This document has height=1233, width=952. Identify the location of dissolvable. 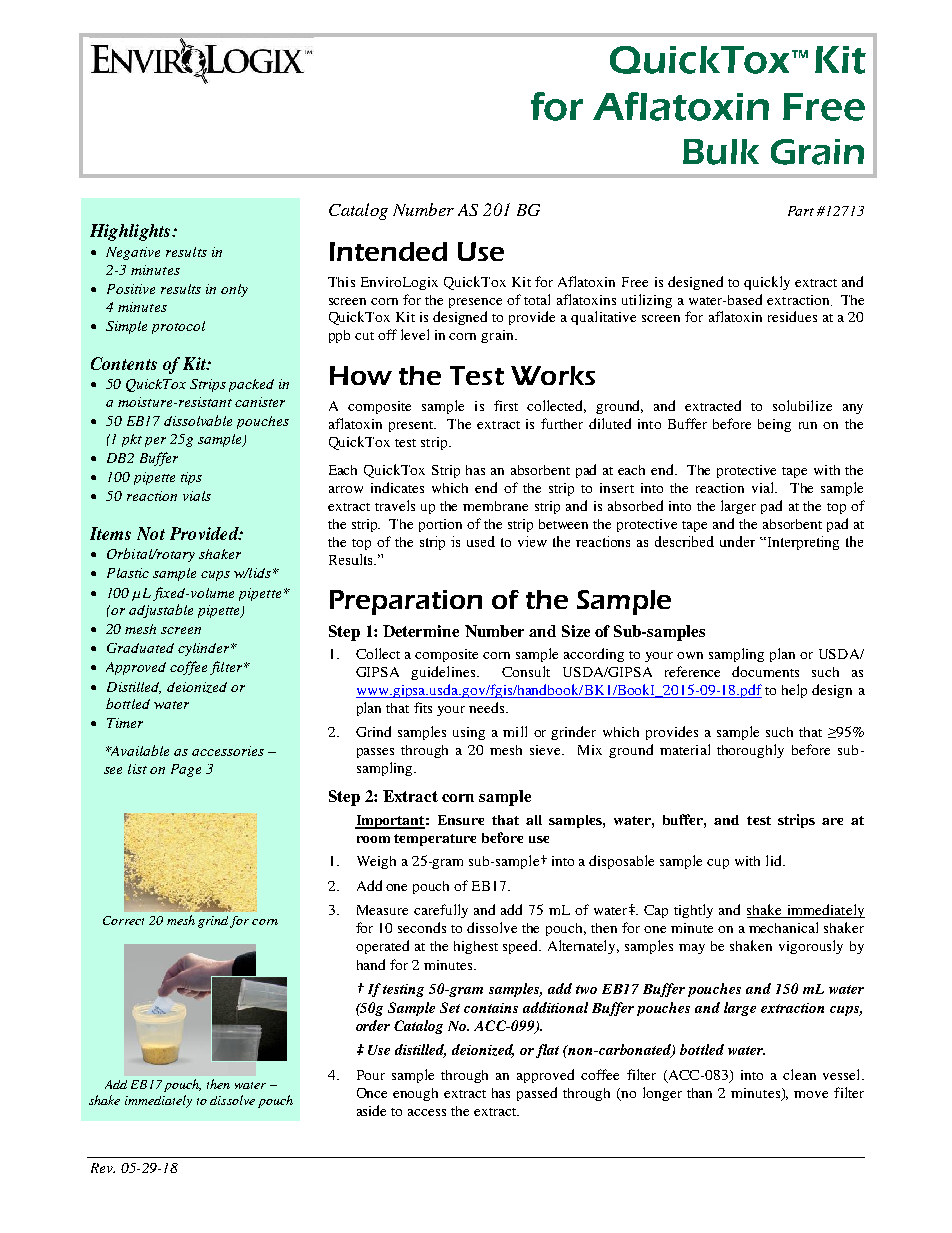
(198, 420).
